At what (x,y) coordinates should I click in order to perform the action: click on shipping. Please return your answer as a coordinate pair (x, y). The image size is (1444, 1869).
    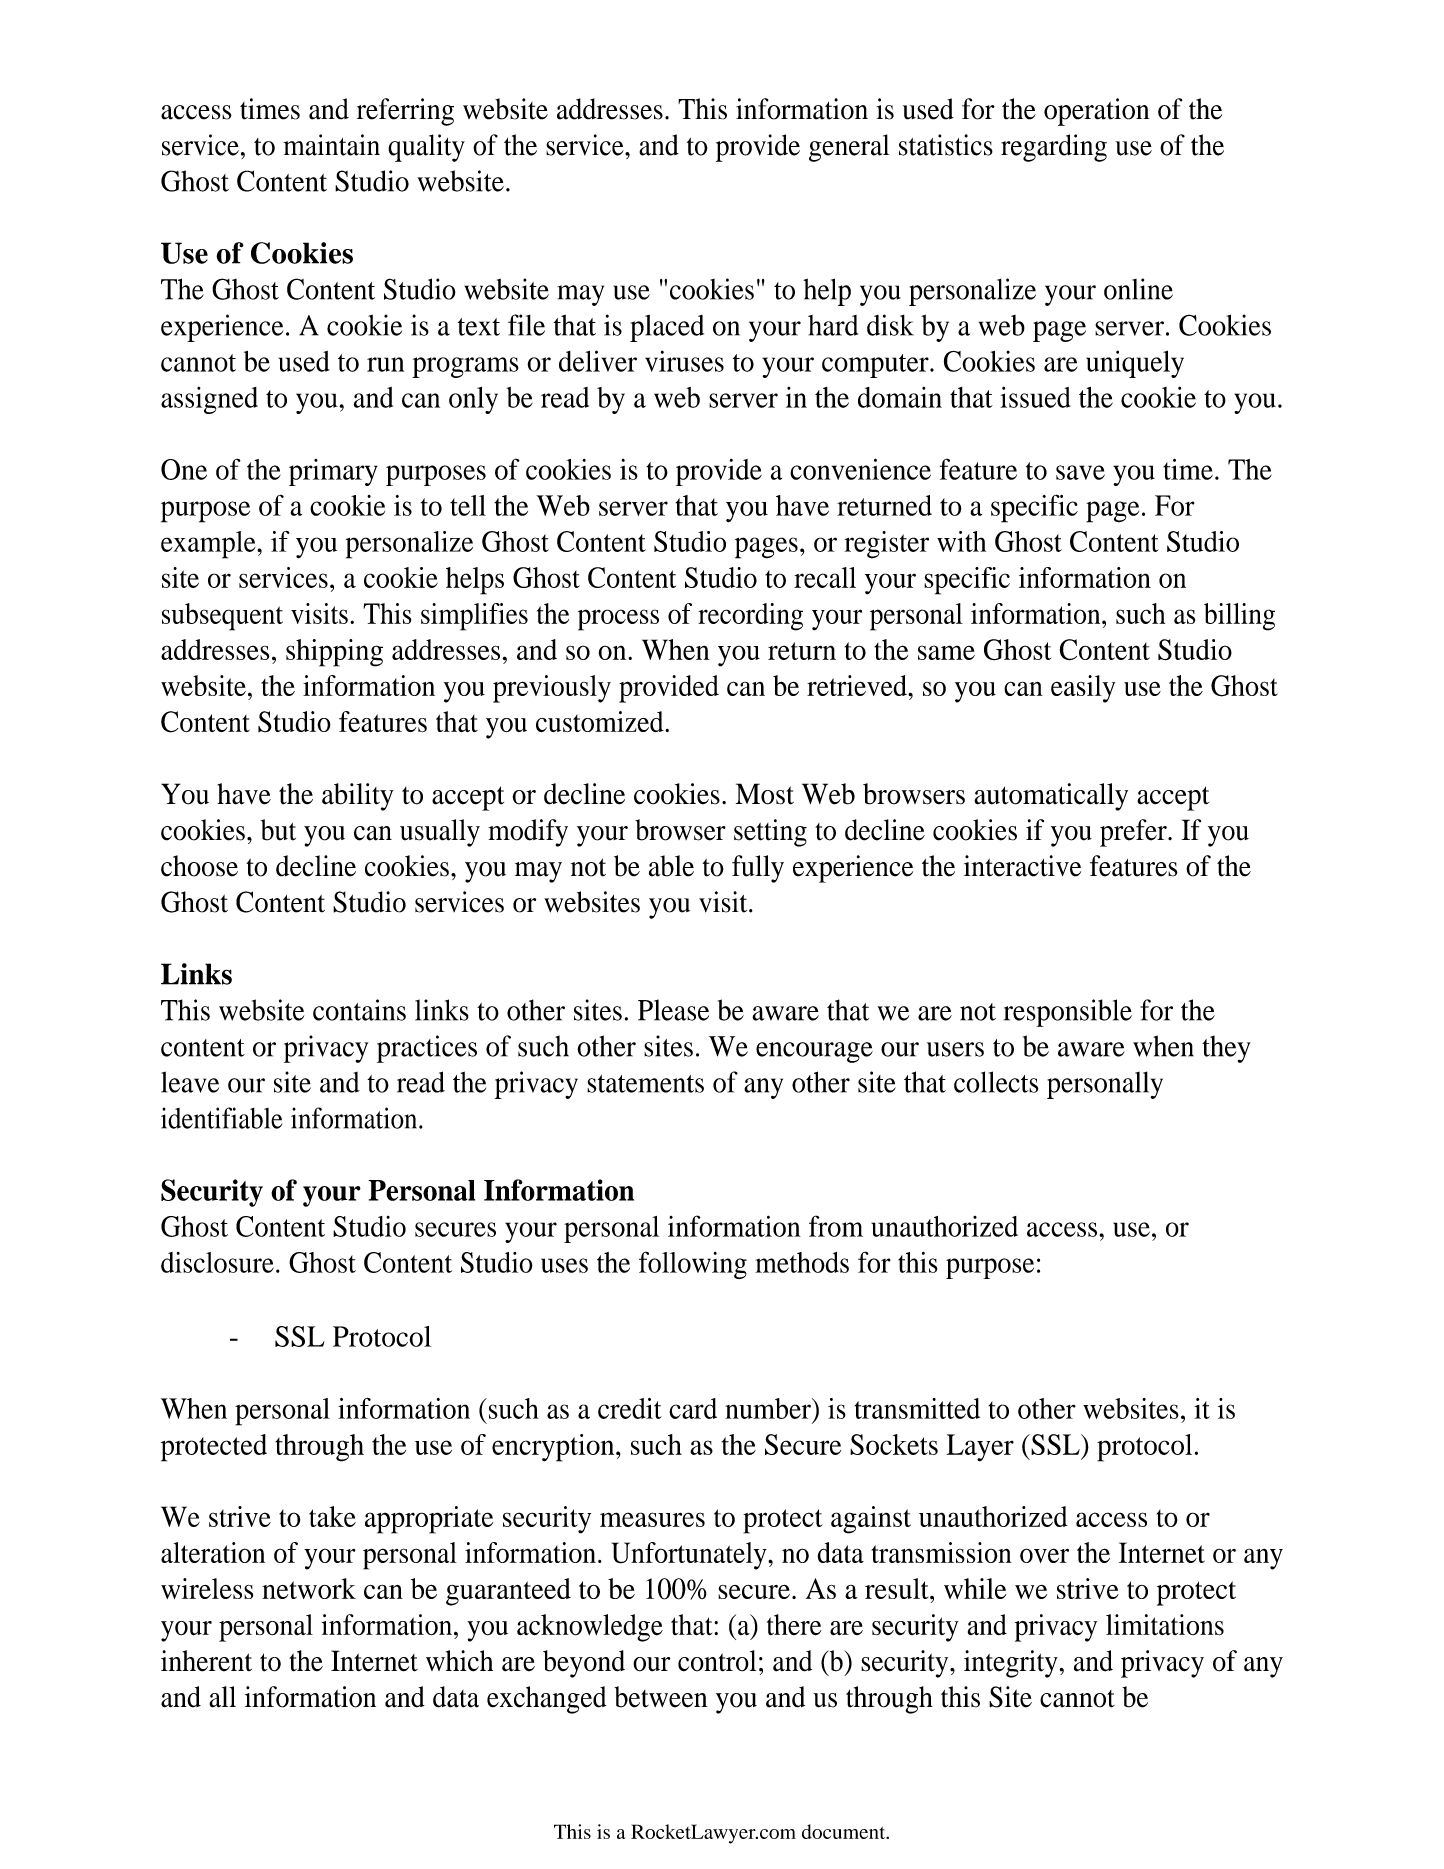
    Looking at the image, I should click on (334, 653).
